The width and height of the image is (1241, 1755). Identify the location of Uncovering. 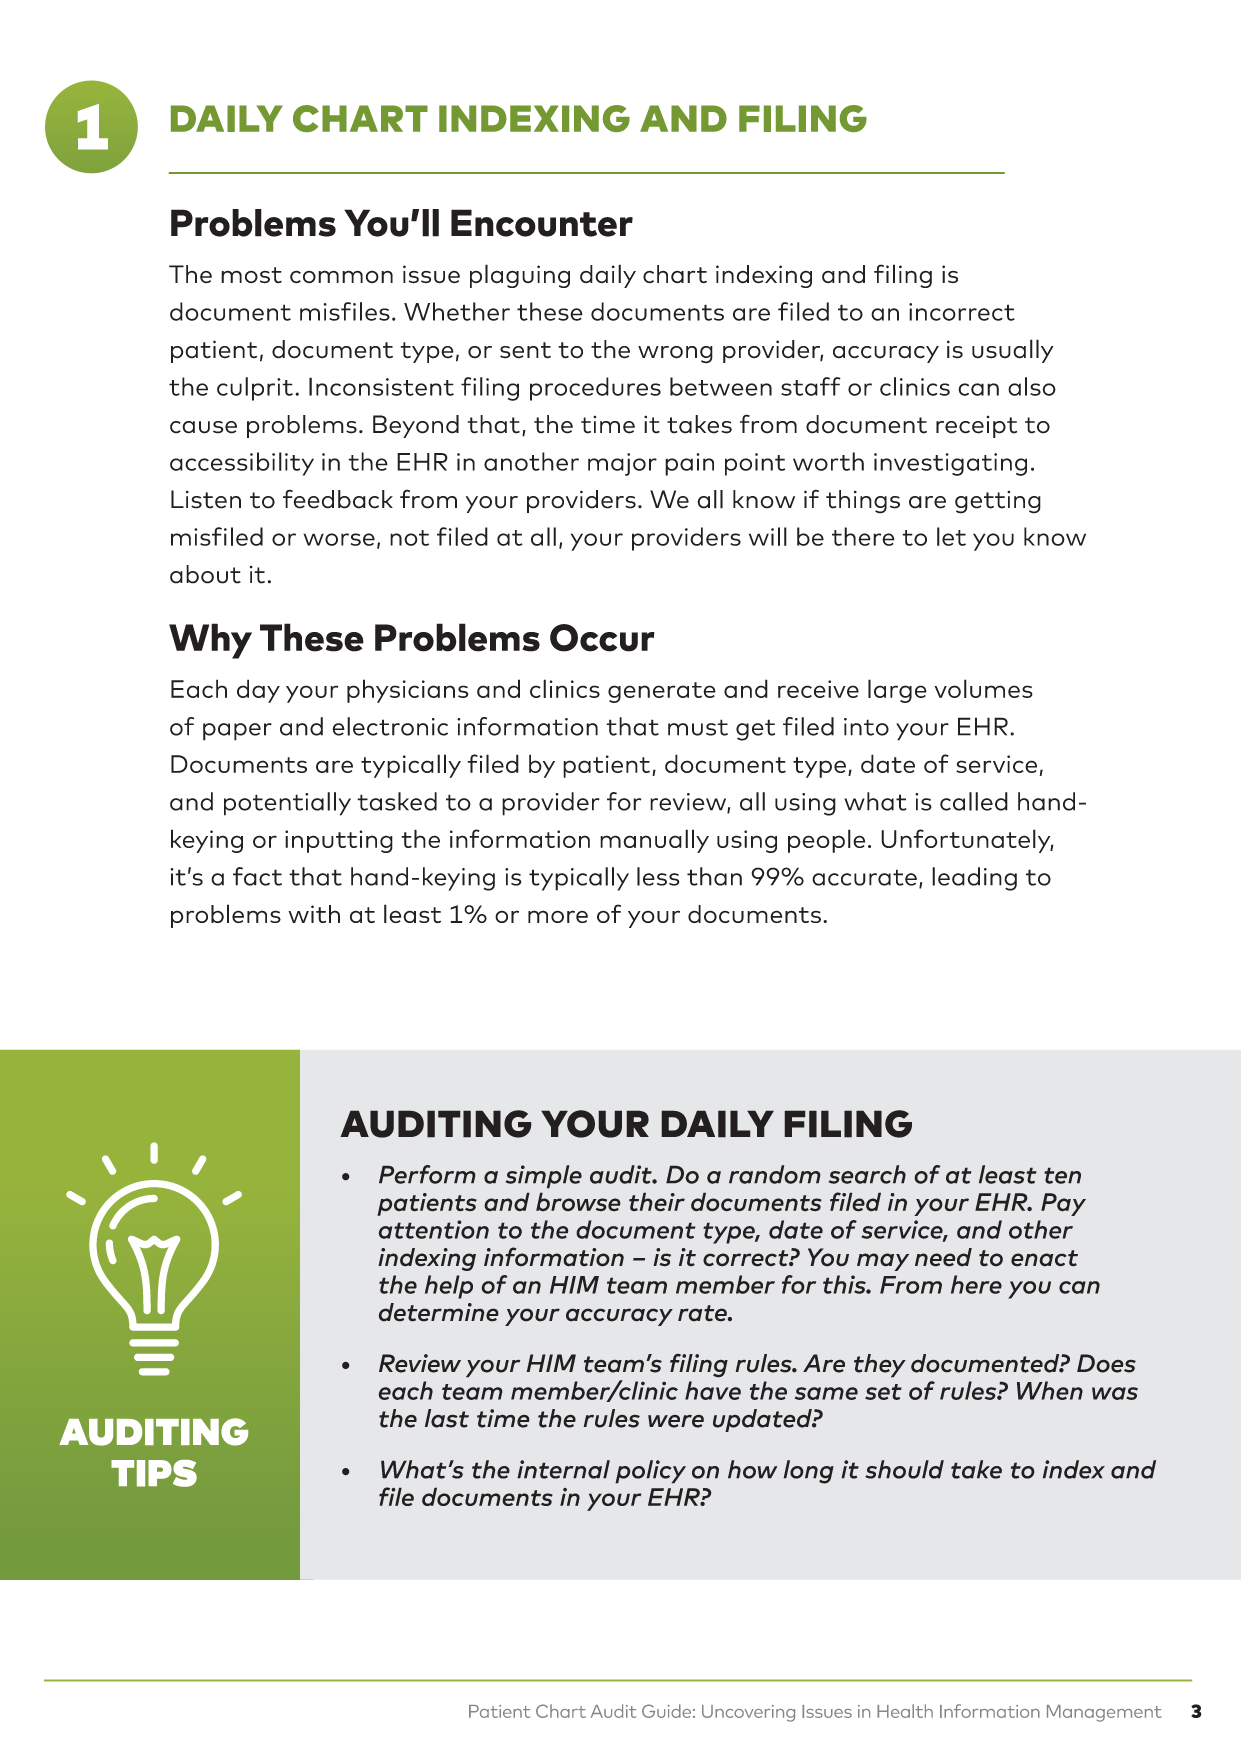
(748, 1713).
